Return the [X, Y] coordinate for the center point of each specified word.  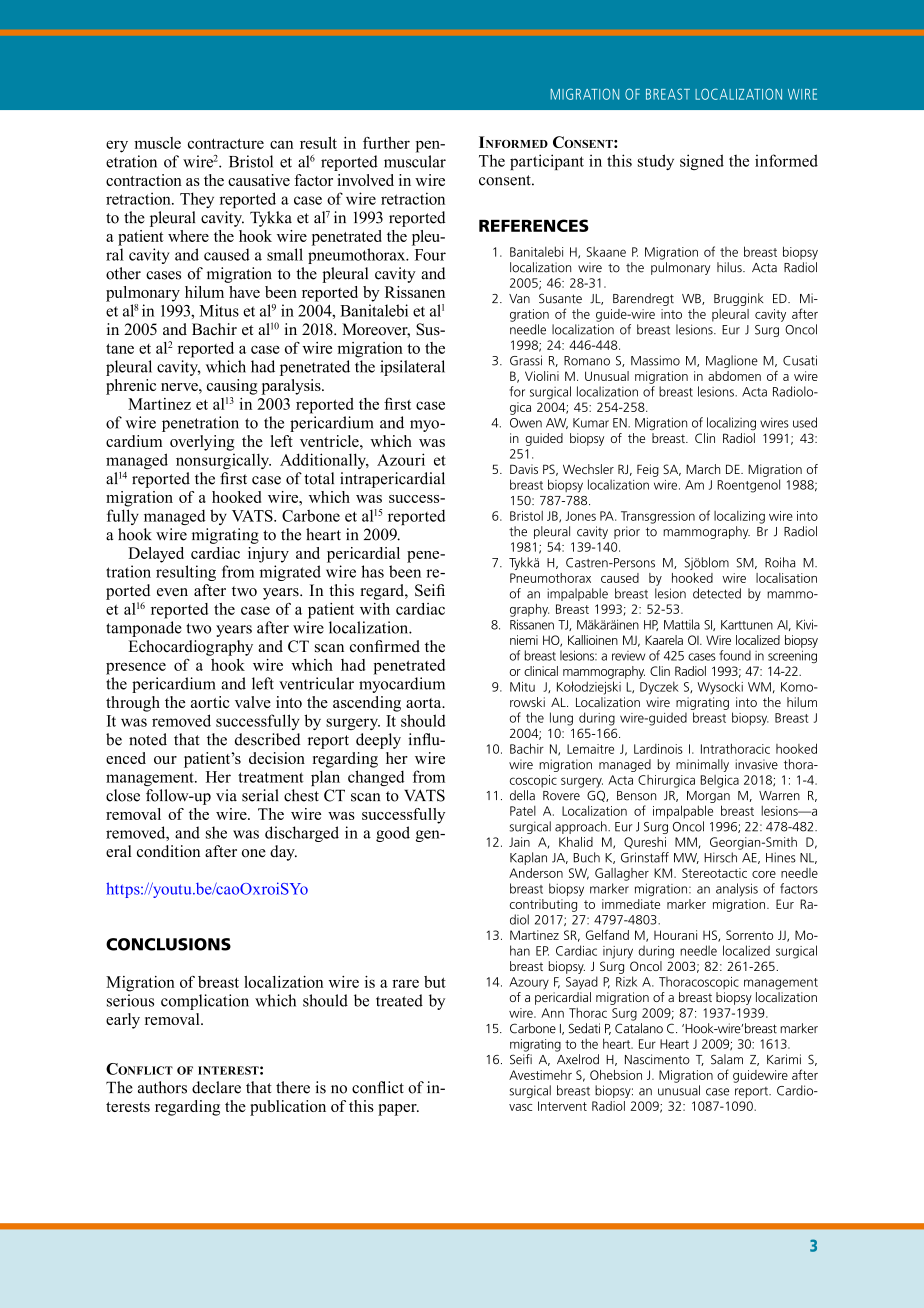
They [197, 200]
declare [216, 1087]
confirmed [385, 646]
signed [702, 162]
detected [717, 593]
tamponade [144, 629]
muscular [415, 161]
